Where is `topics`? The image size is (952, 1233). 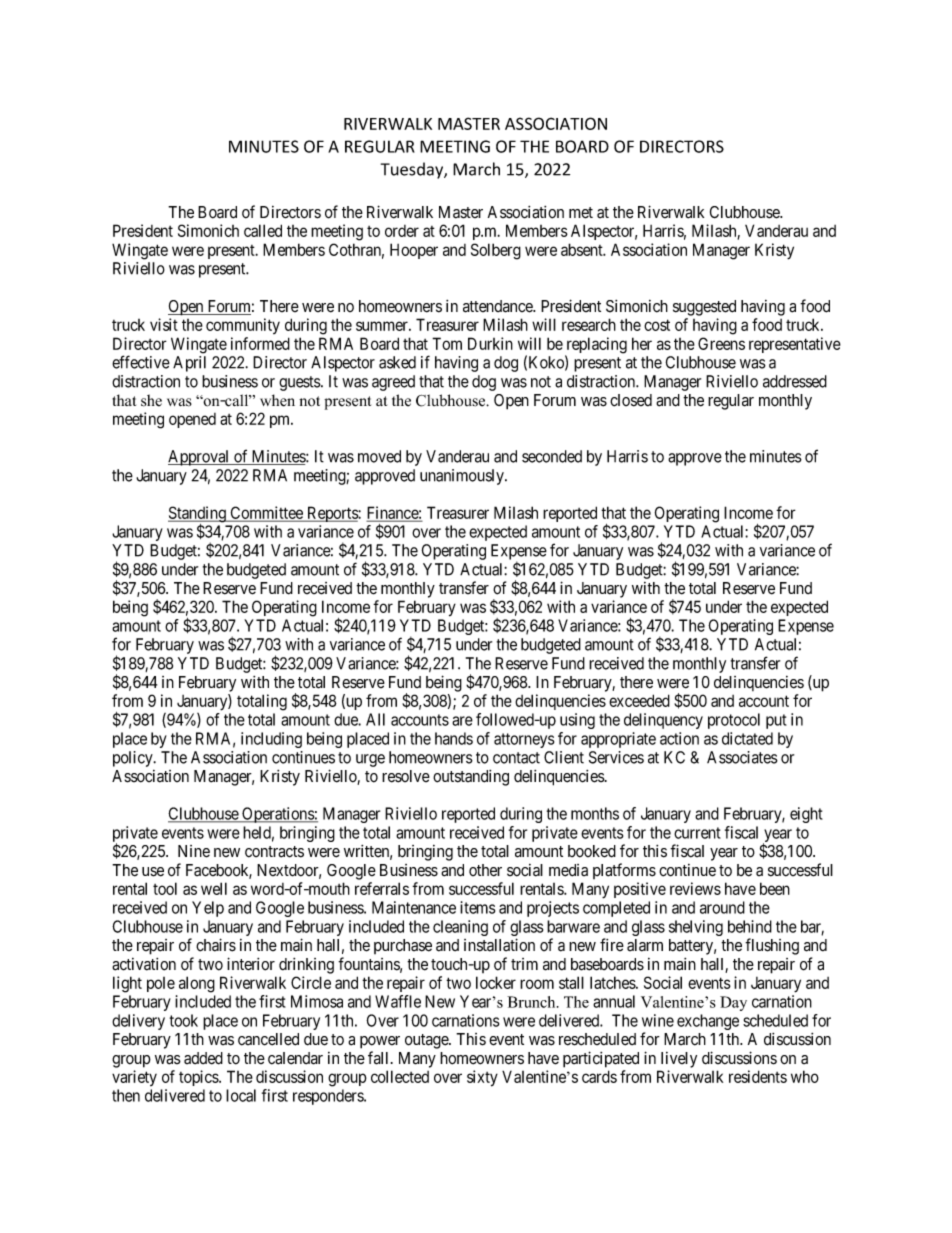
topics is located at coordinates (199, 1078).
